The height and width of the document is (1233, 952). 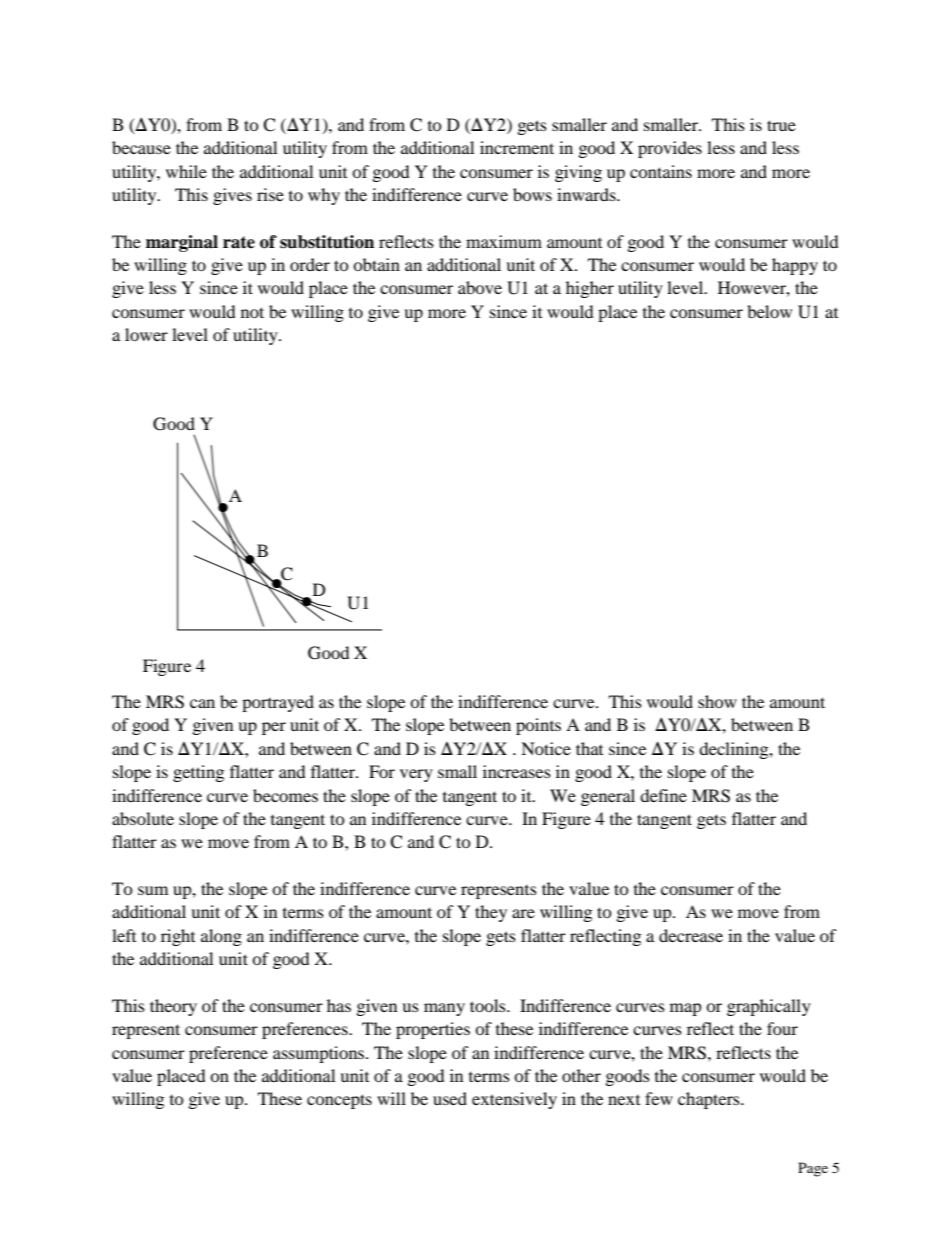 I want to click on increment, so click(x=517, y=147).
